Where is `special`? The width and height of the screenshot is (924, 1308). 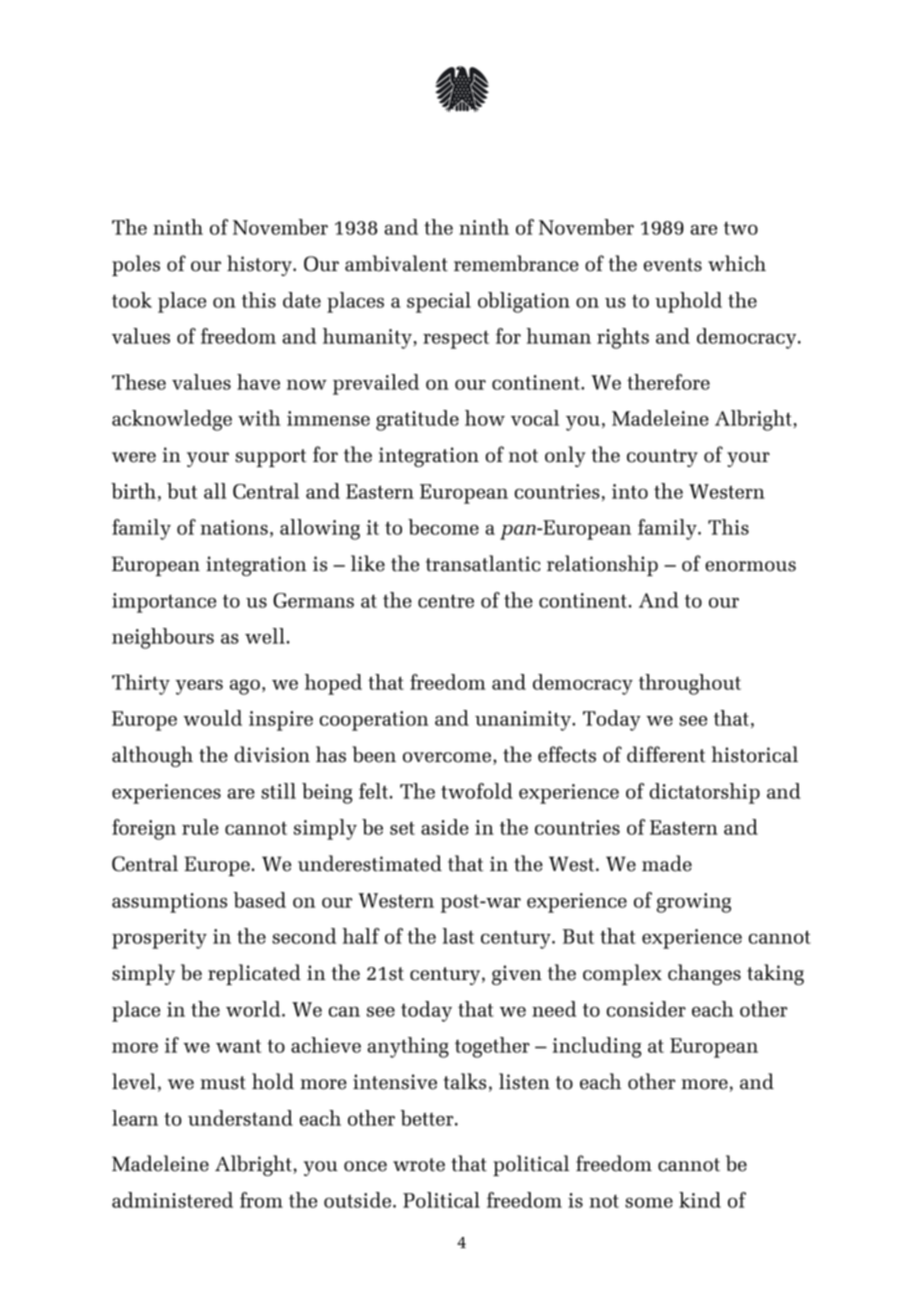 special is located at coordinates (439, 302).
